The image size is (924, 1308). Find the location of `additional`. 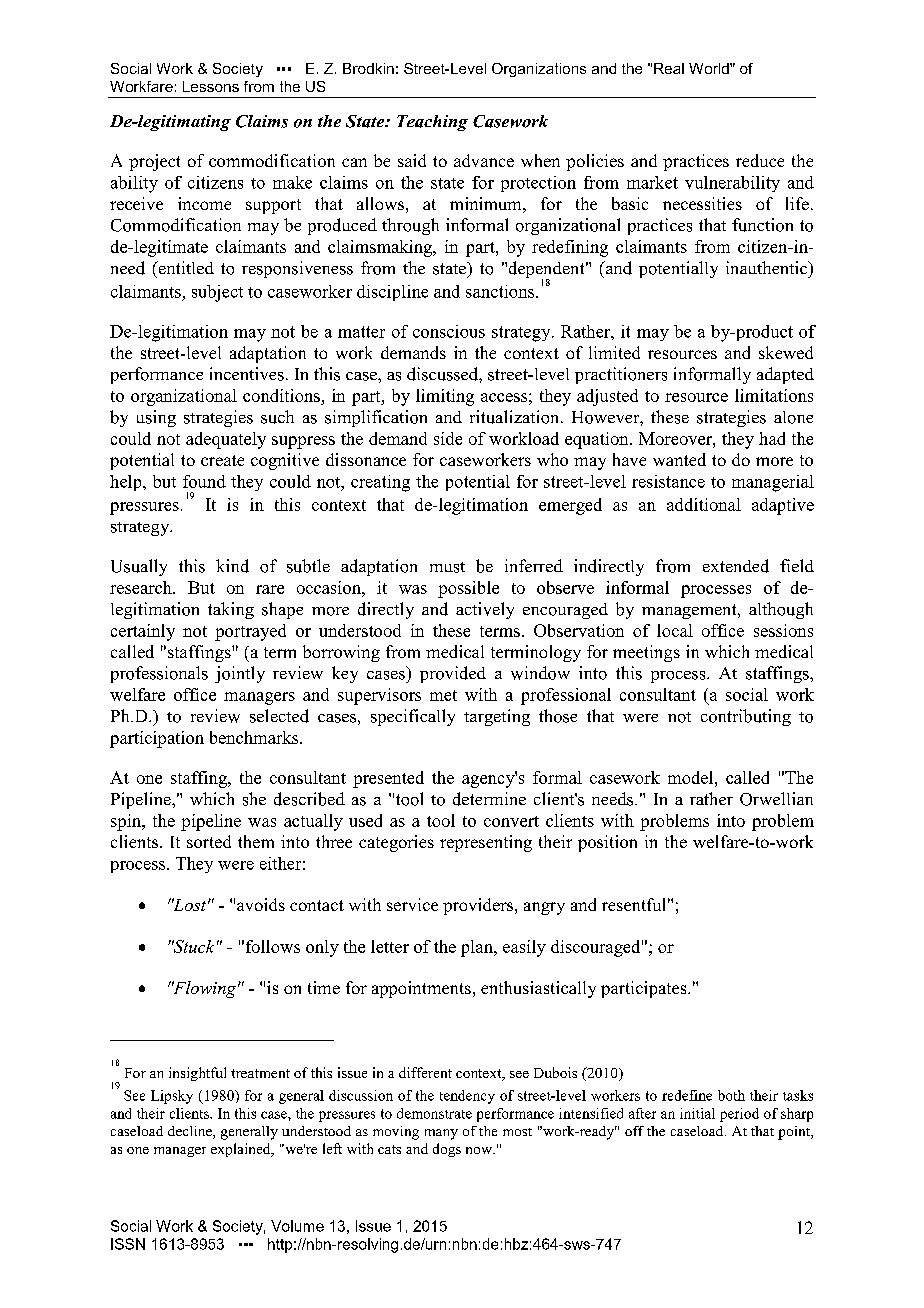

additional is located at coordinates (704, 504).
